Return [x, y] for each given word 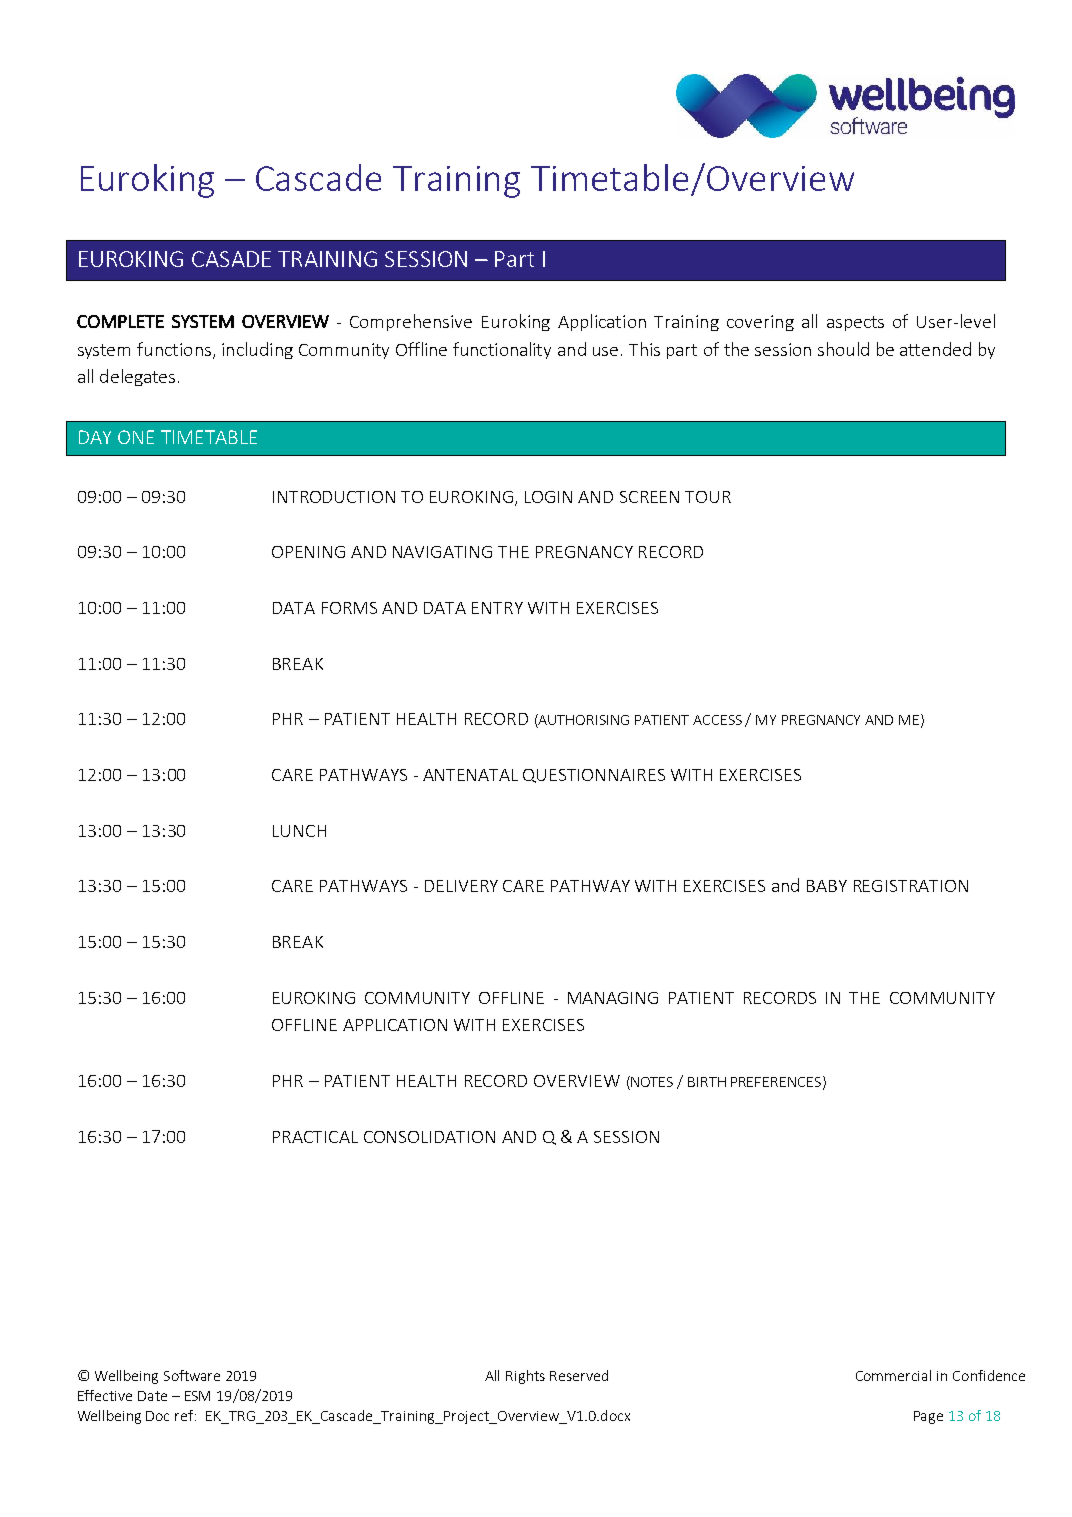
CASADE [231, 259]
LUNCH [299, 831]
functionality [502, 350]
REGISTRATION [911, 886]
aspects [855, 323]
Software [192, 1375]
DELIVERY [461, 886]
